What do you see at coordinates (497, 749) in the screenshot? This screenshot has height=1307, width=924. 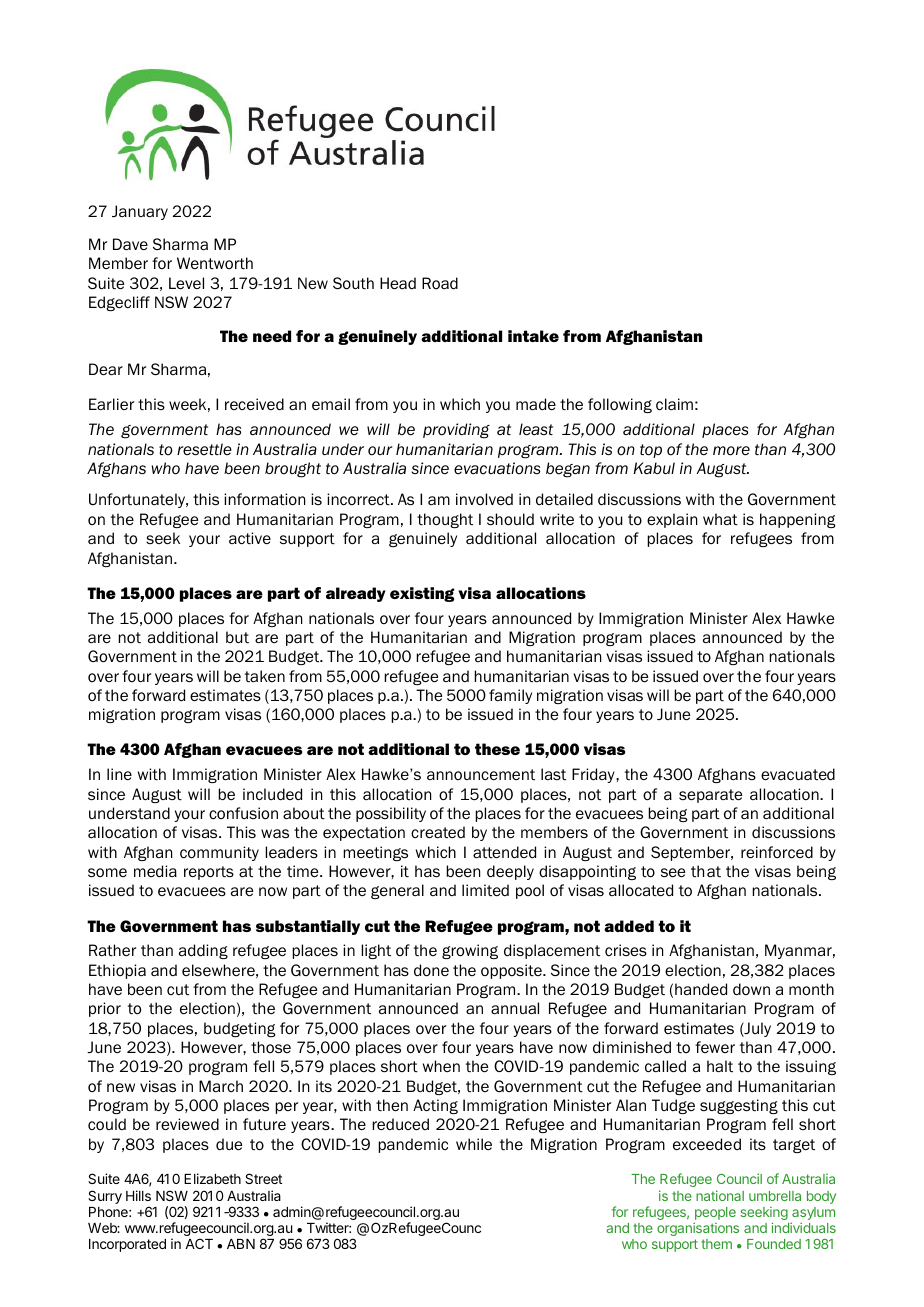 I see `these` at bounding box center [497, 749].
